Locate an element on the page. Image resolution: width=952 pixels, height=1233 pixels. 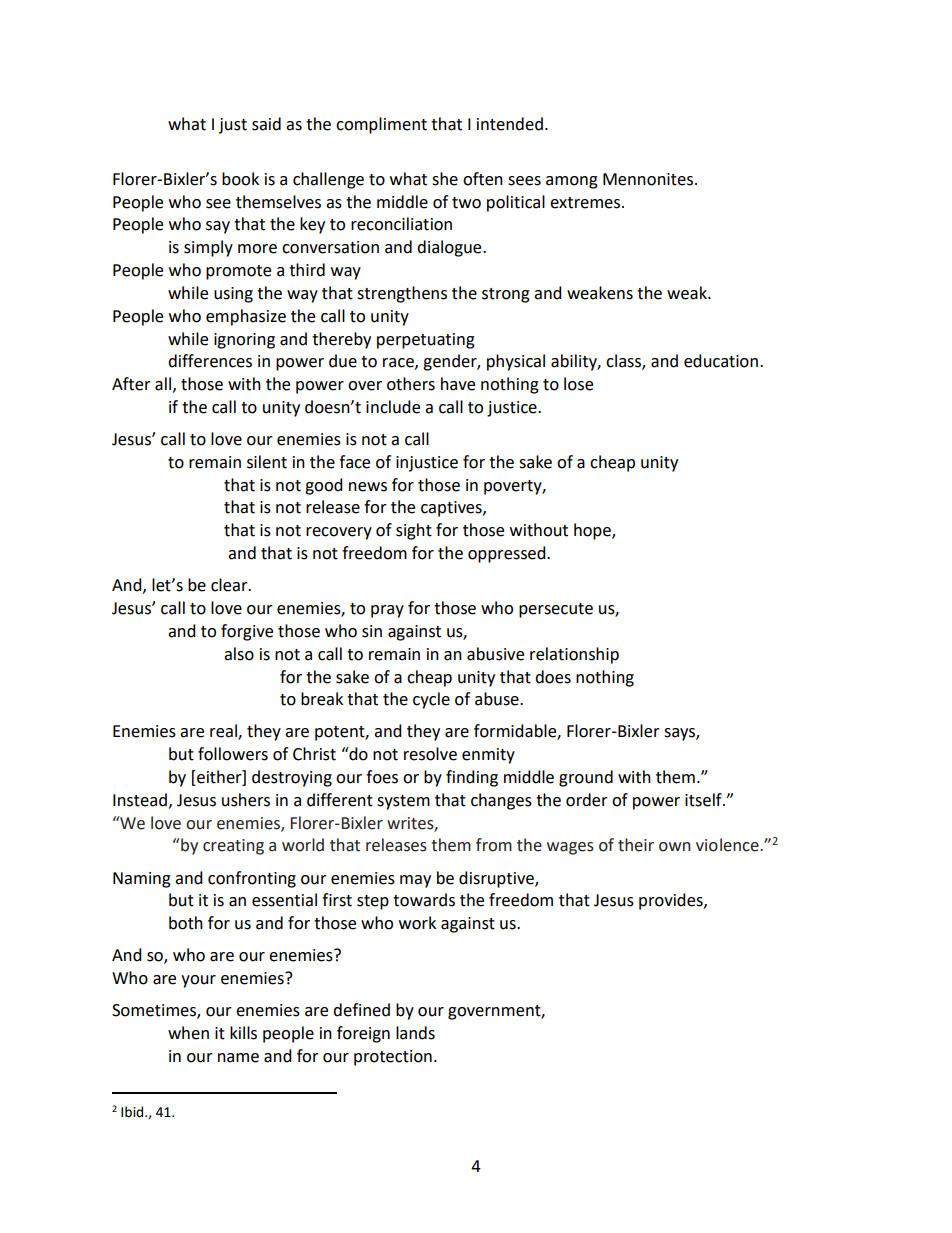
pray is located at coordinates (387, 611).
